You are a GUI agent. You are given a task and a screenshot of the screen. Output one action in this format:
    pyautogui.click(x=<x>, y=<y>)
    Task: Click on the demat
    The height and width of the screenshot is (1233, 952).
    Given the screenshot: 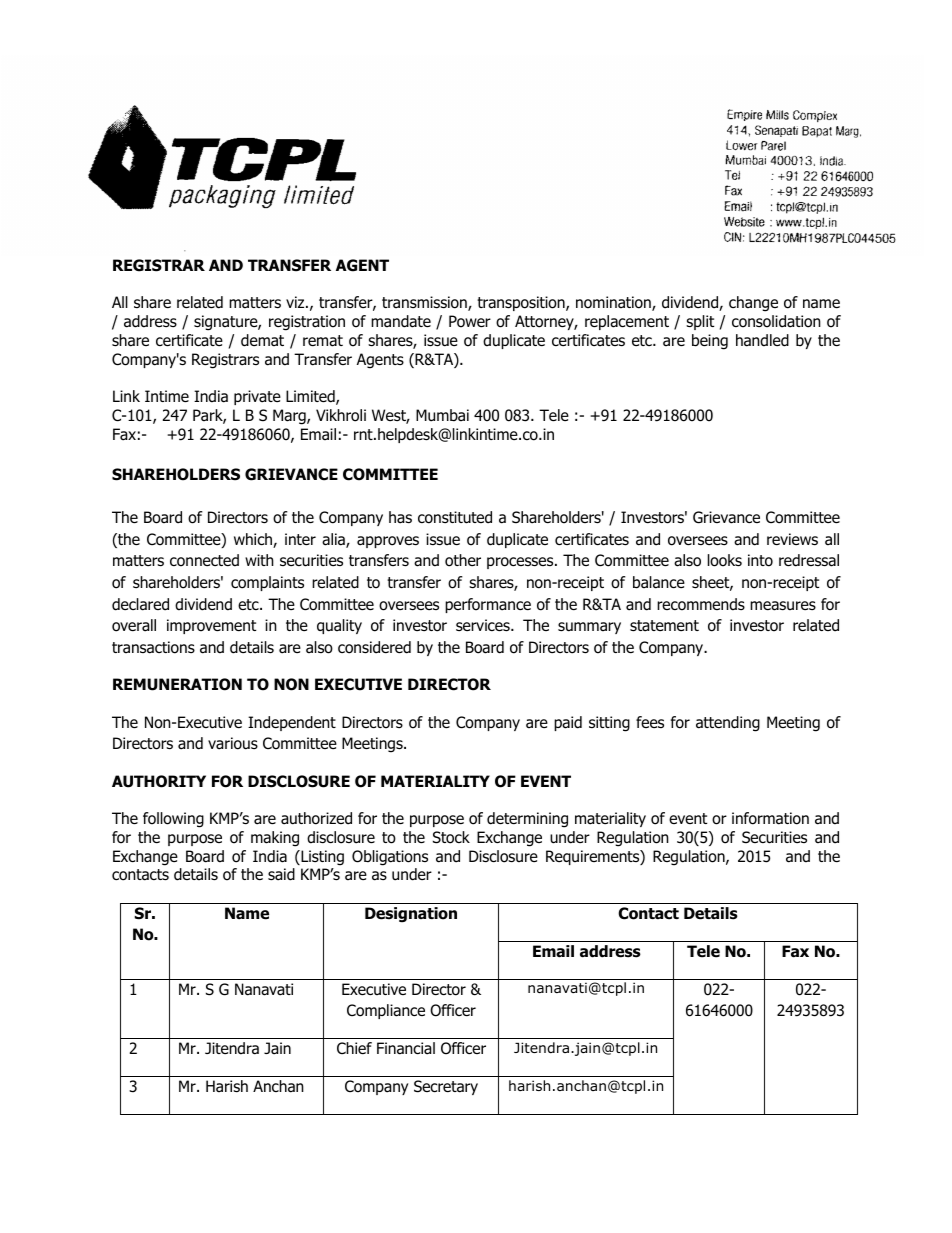 What is the action you would take?
    pyautogui.click(x=262, y=340)
